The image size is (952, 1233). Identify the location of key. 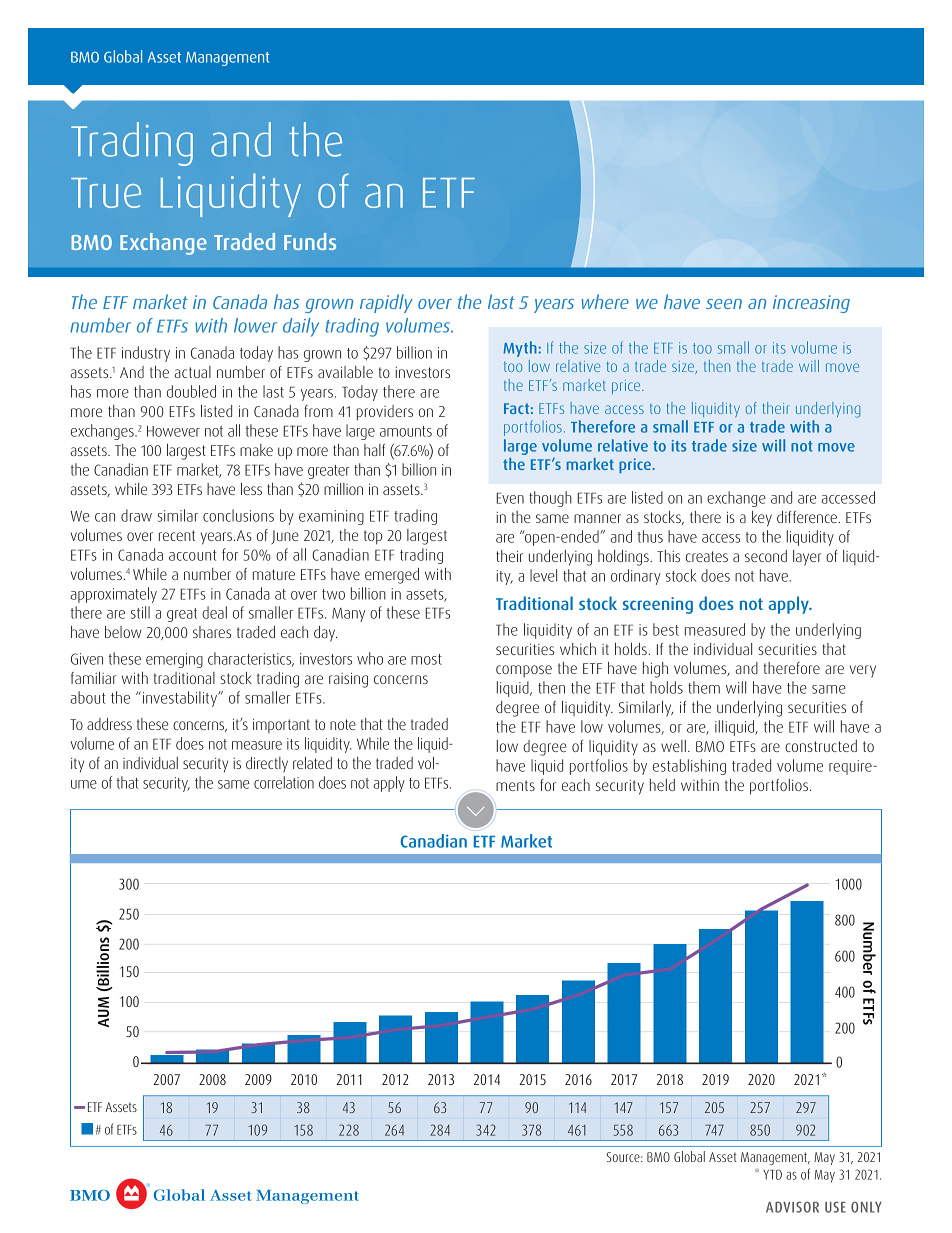
(762, 519).
